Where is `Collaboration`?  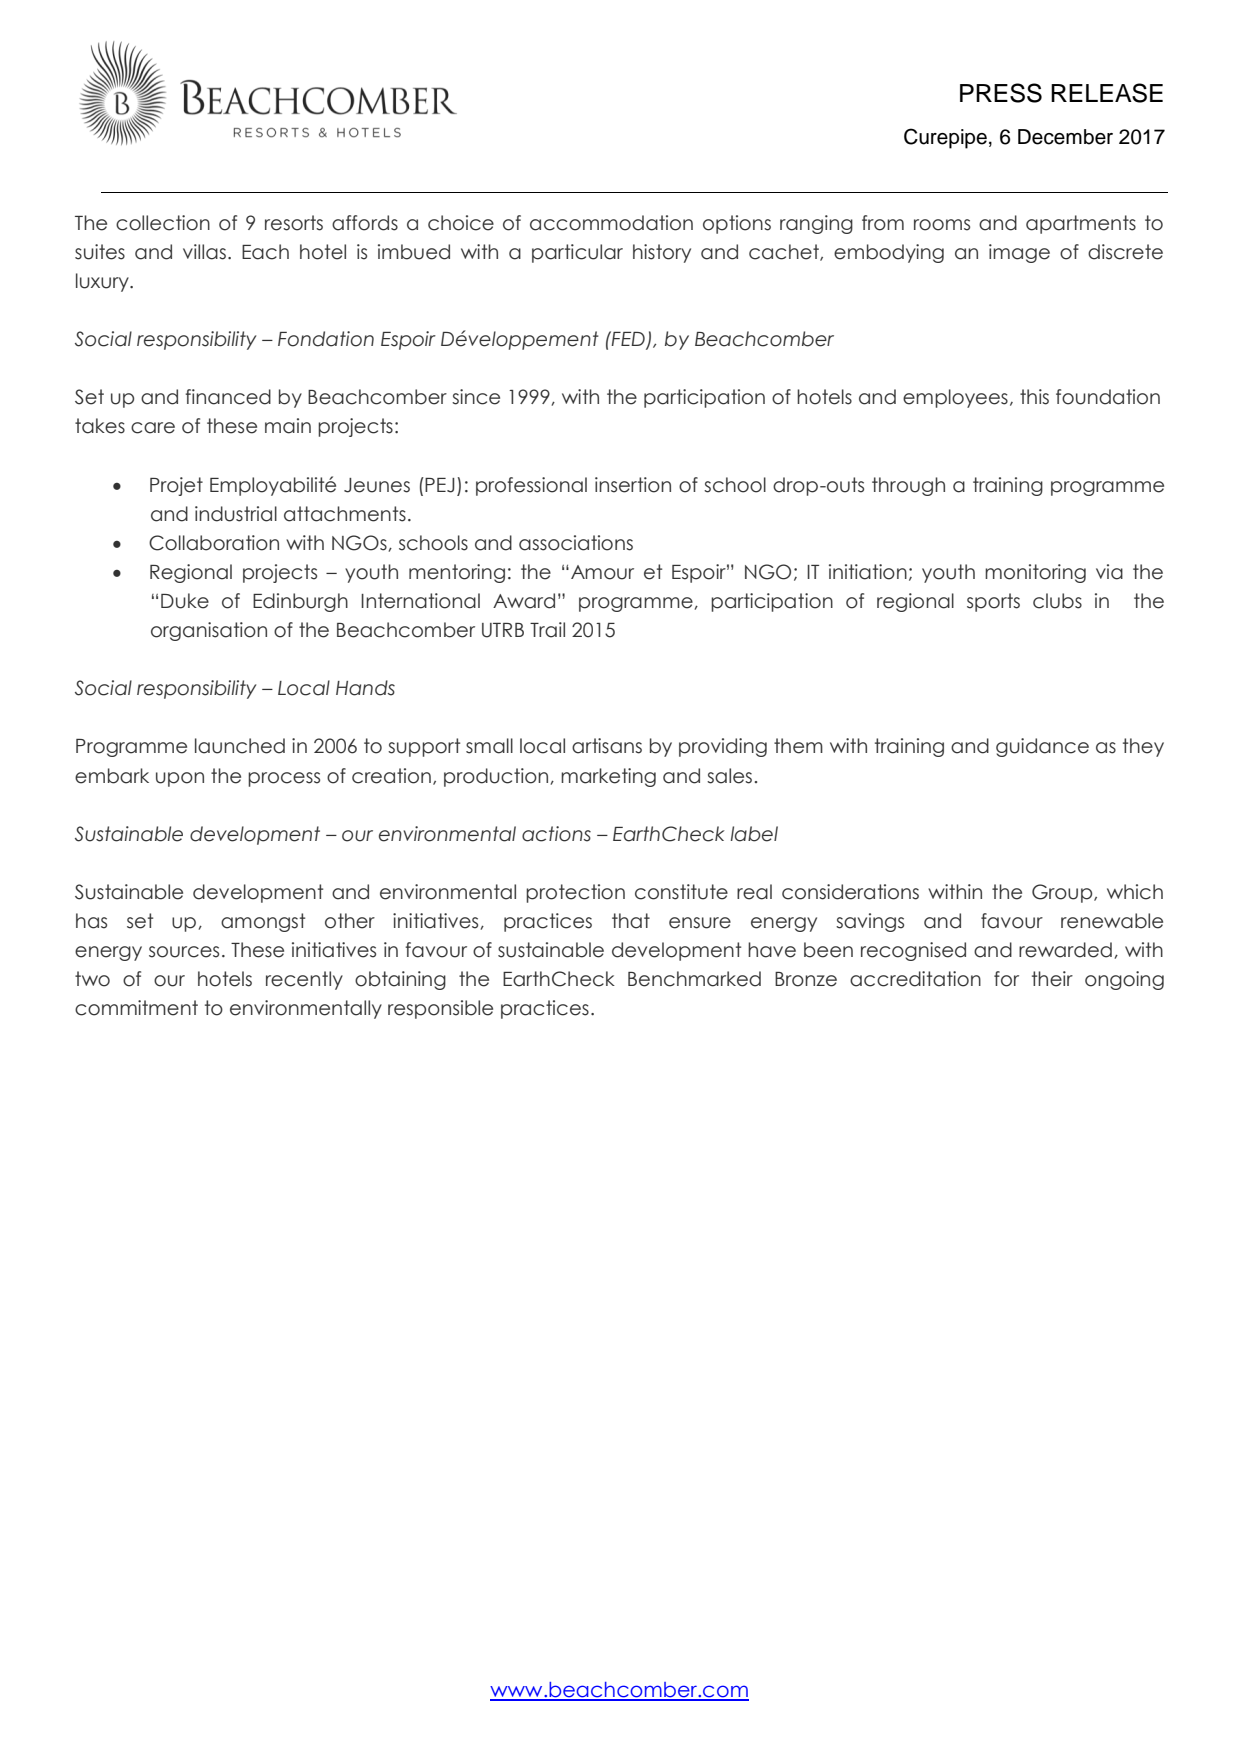 Collaboration is located at coordinates (214, 543).
